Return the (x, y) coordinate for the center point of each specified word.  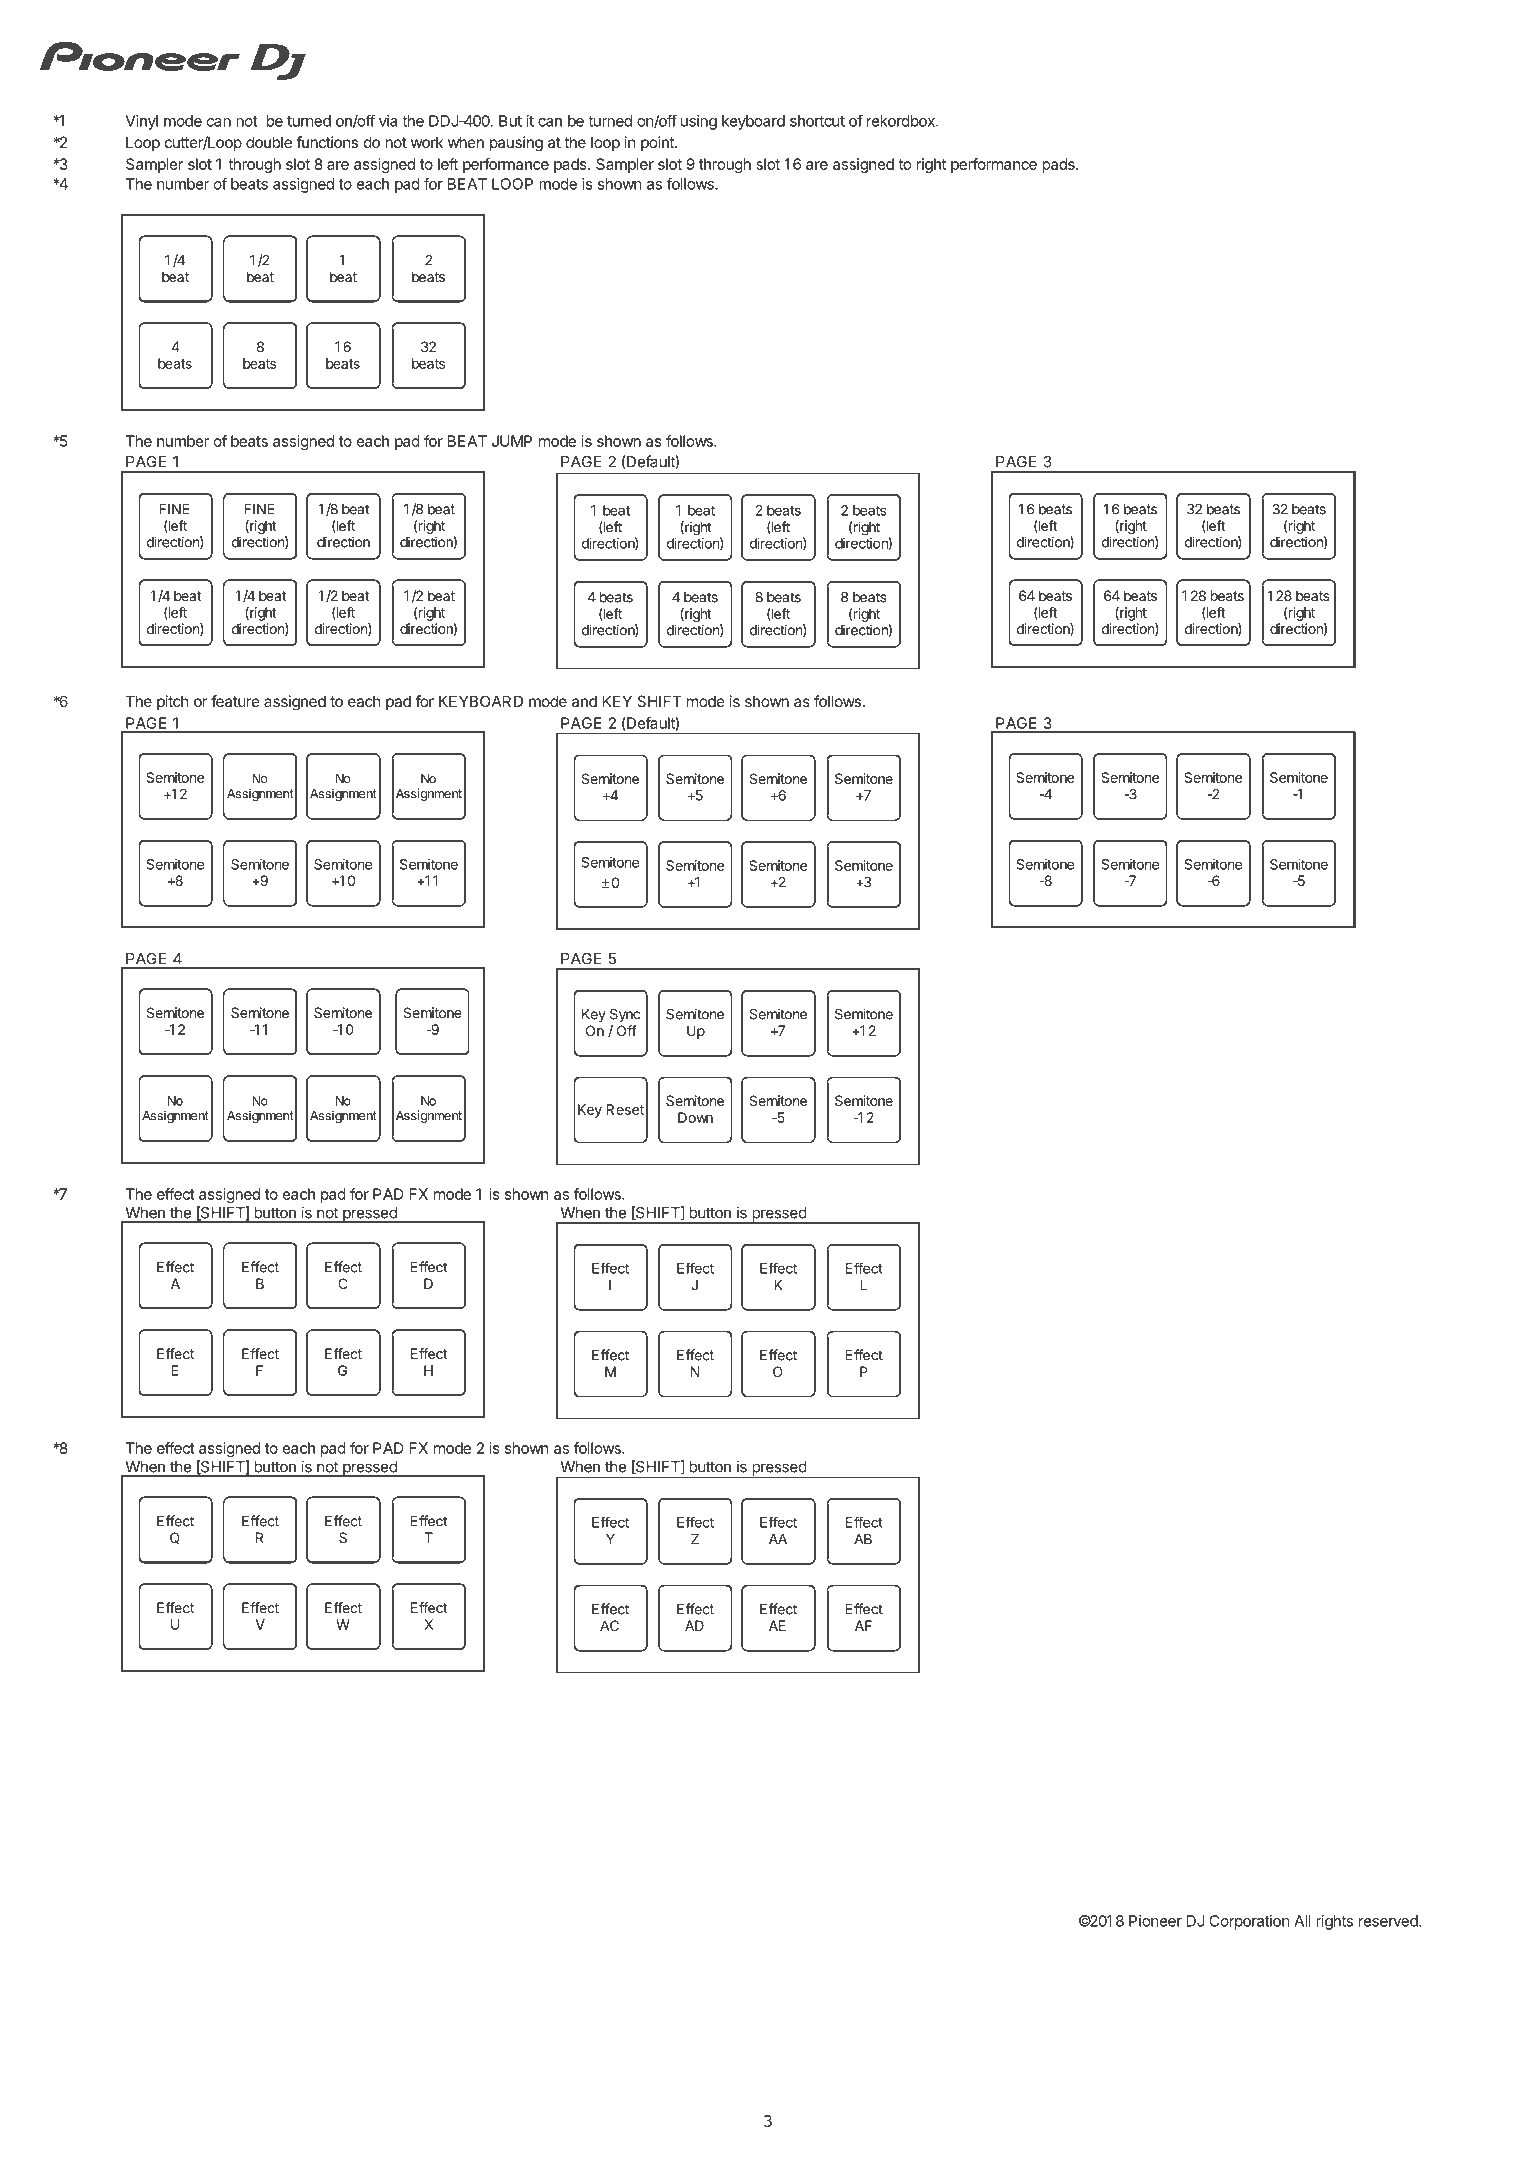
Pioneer (1155, 1921)
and (584, 701)
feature (235, 701)
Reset (625, 1109)
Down (695, 1117)
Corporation (1249, 1922)
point (658, 143)
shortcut (817, 121)
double (269, 142)
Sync (625, 1015)
